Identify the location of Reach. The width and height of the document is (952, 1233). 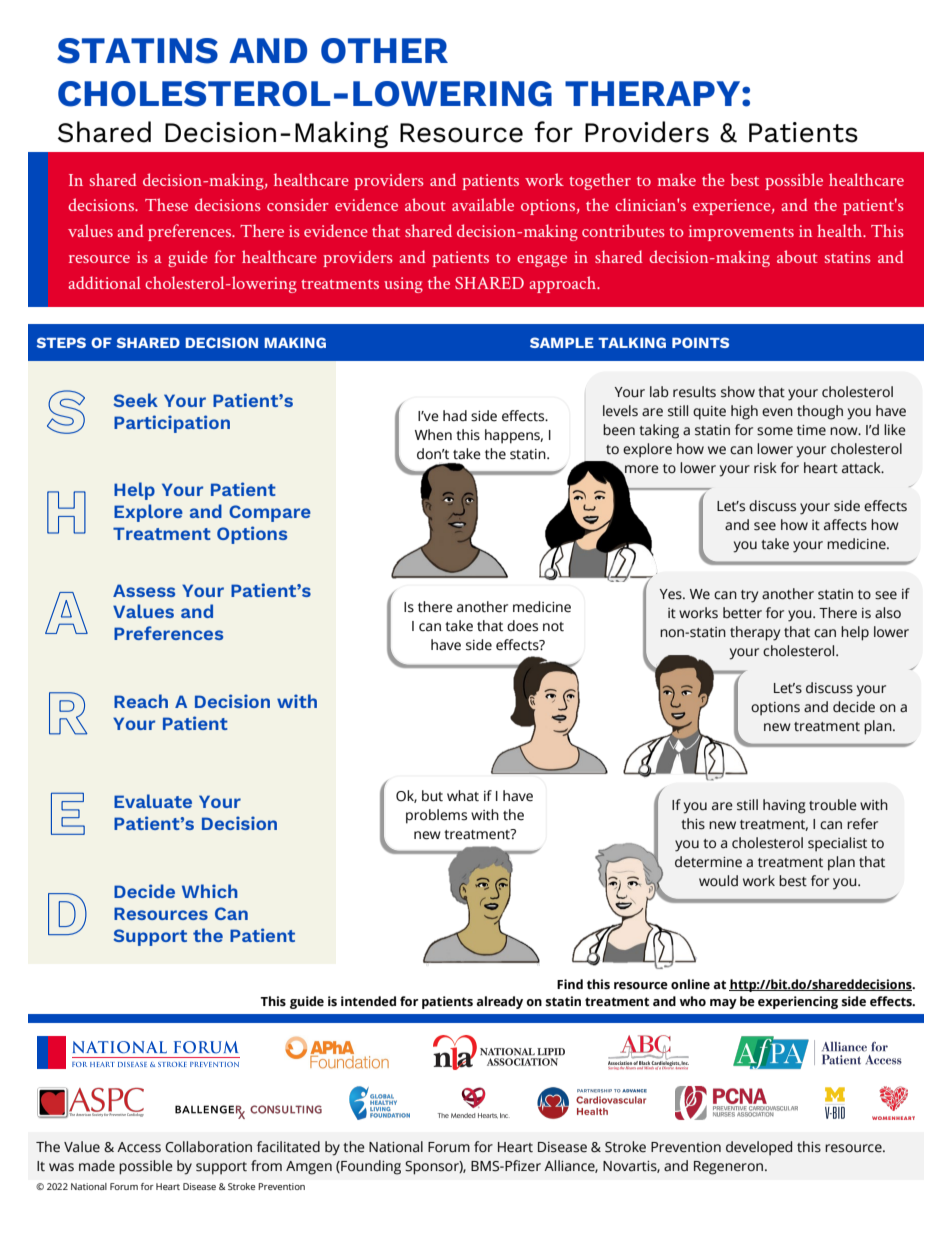
(141, 701).
